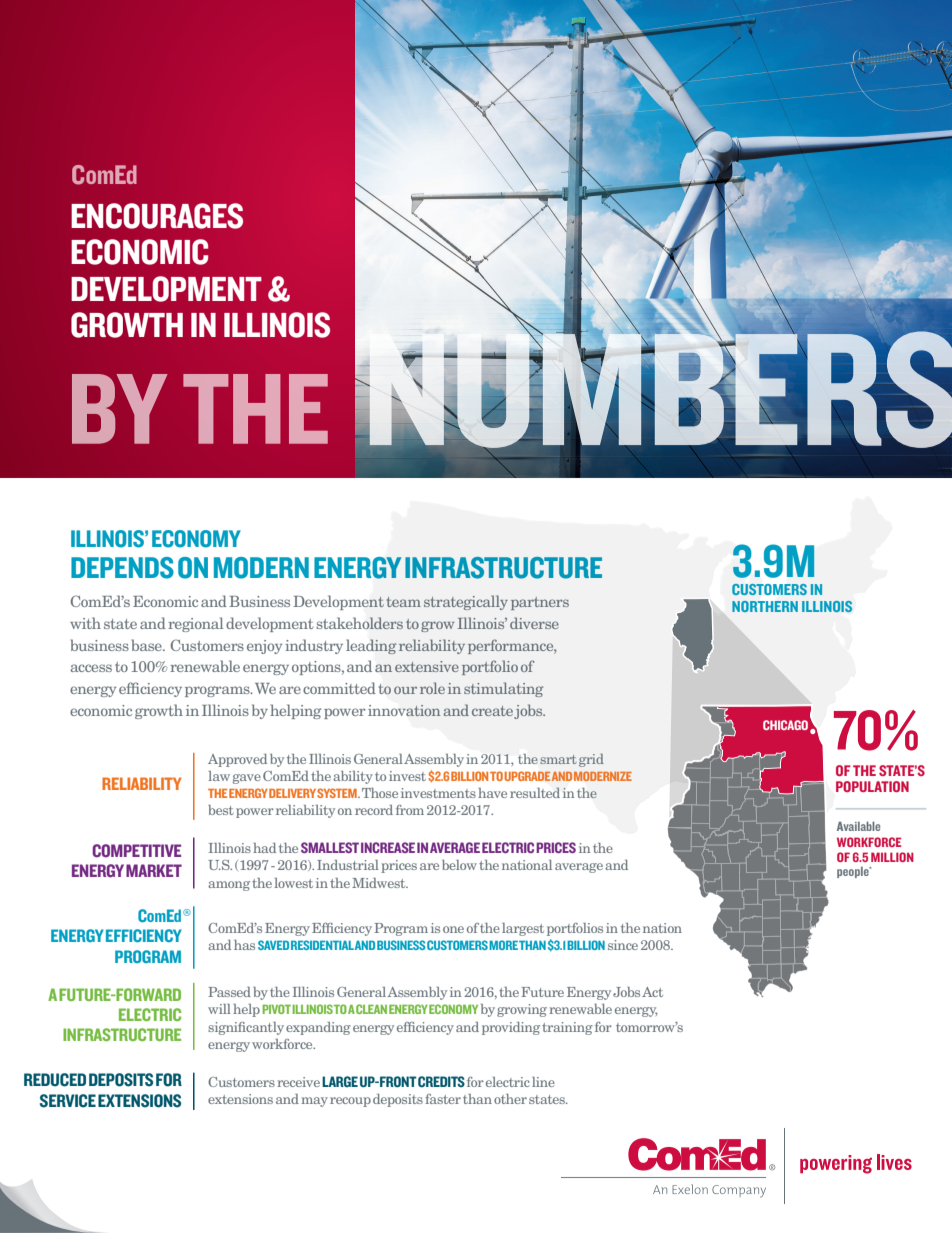 The width and height of the screenshot is (952, 1233). What do you see at coordinates (540, 603) in the screenshot?
I see `partners` at bounding box center [540, 603].
